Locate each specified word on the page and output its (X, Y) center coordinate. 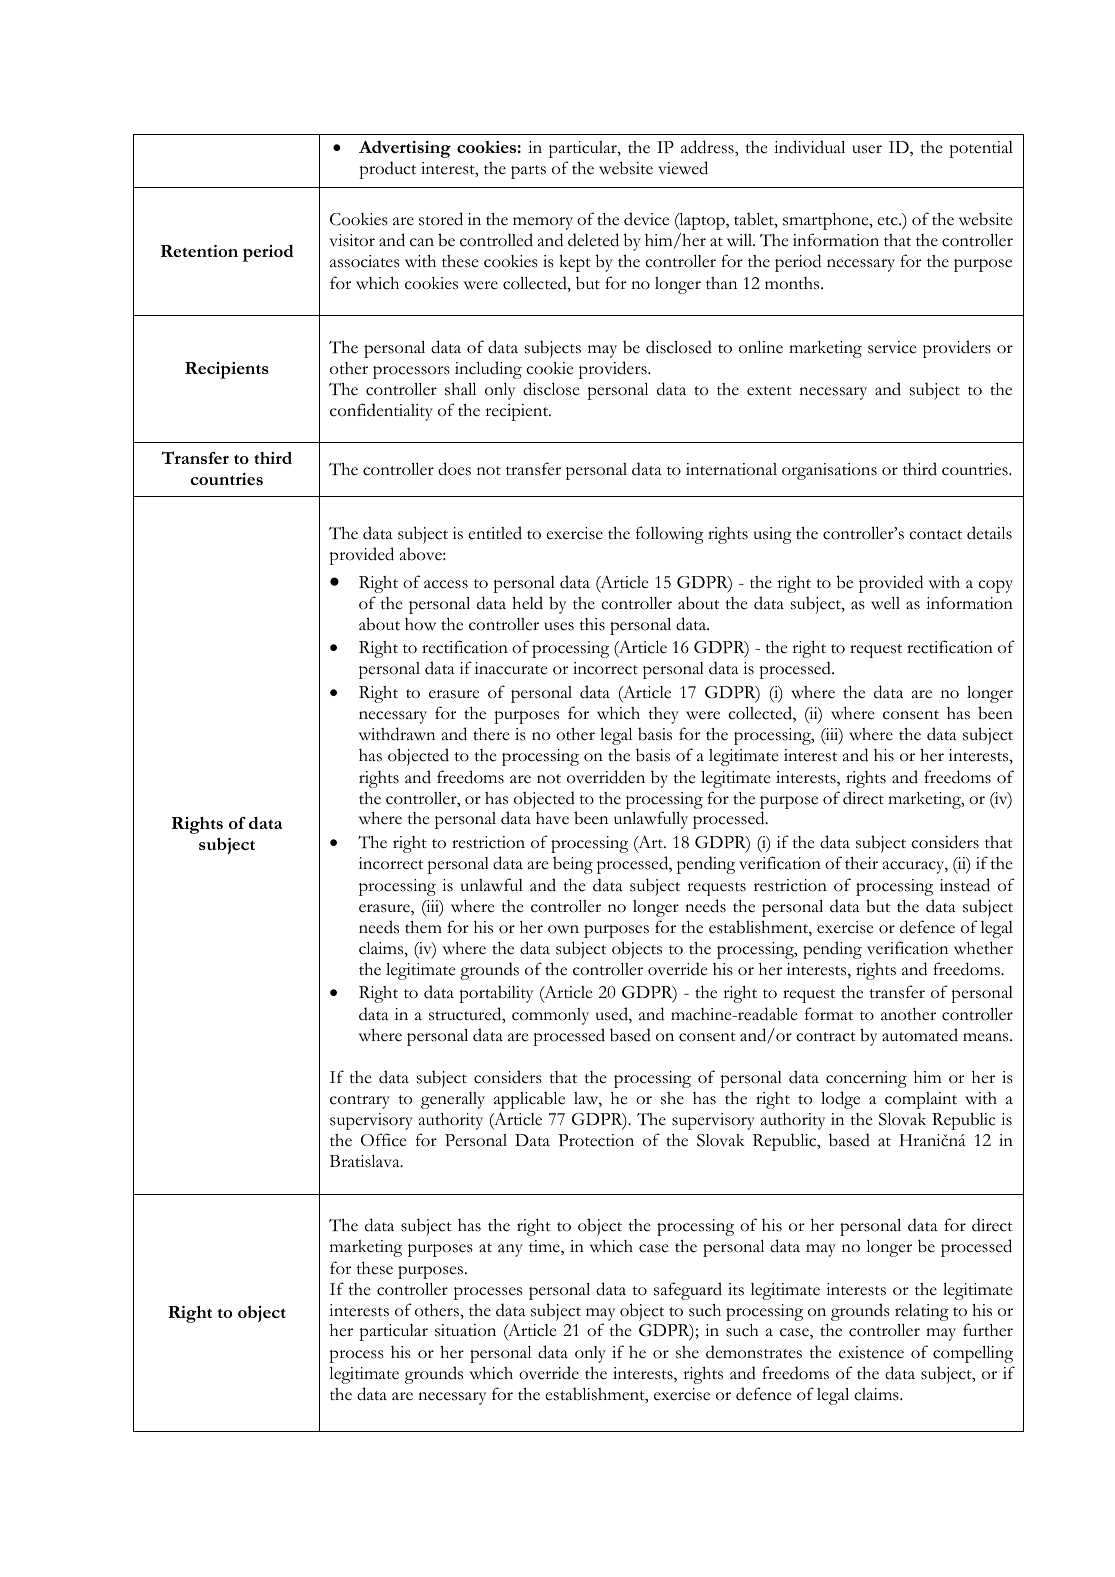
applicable (529, 1100)
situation (465, 1330)
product (387, 170)
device (646, 219)
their (861, 863)
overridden (606, 777)
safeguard (688, 1291)
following (670, 535)
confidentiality (381, 412)
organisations (829, 471)
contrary (360, 1102)
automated (920, 1035)
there (491, 734)
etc (888, 221)
